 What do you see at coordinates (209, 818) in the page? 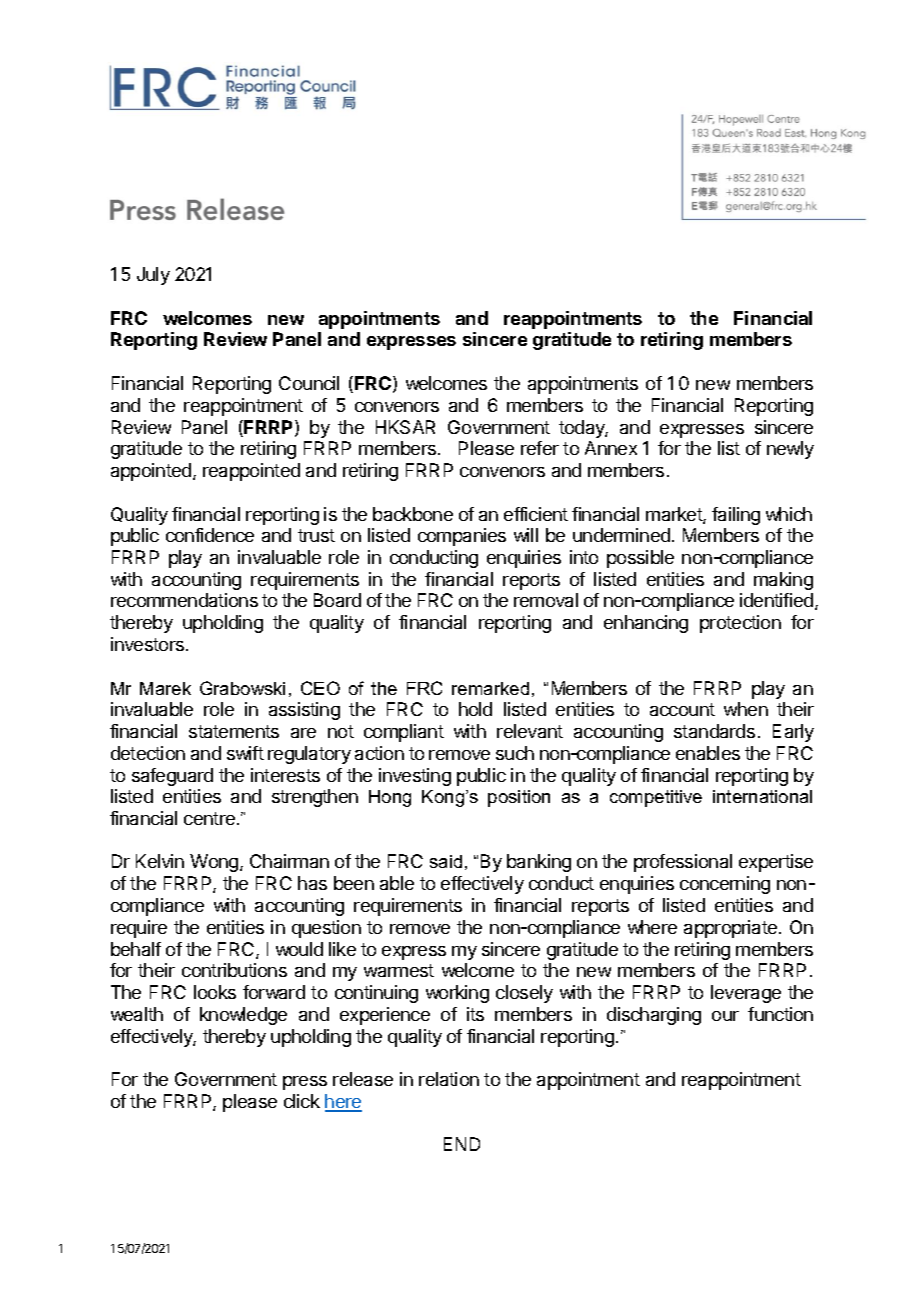
I see `centre` at bounding box center [209, 818].
